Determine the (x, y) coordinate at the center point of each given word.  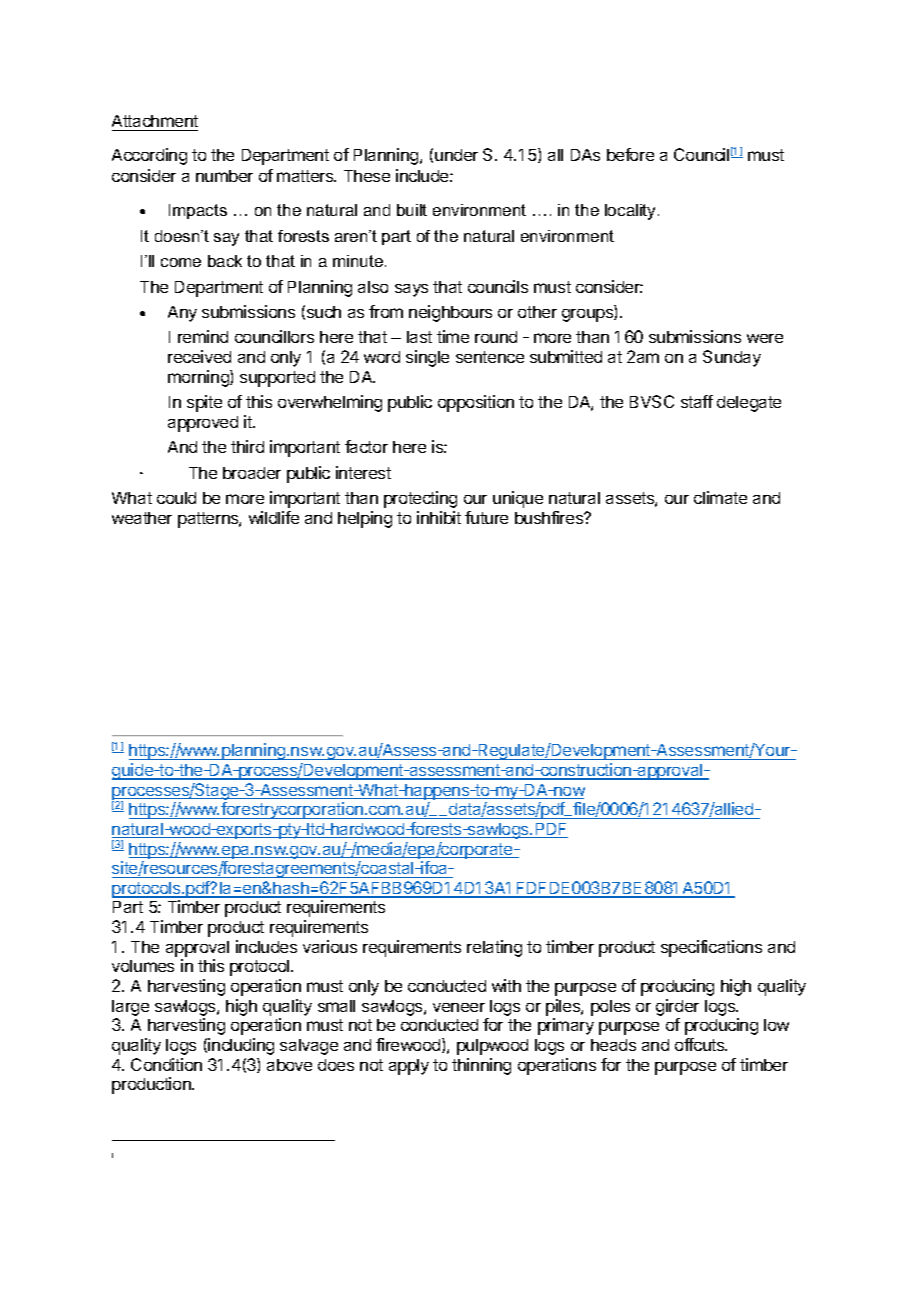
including (241, 1046)
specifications (711, 948)
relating (494, 948)
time (453, 336)
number (224, 176)
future (486, 517)
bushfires (550, 517)
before (630, 154)
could (176, 498)
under (456, 155)
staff (697, 401)
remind (203, 336)
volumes (143, 966)
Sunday (732, 358)
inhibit (439, 517)
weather (142, 518)
